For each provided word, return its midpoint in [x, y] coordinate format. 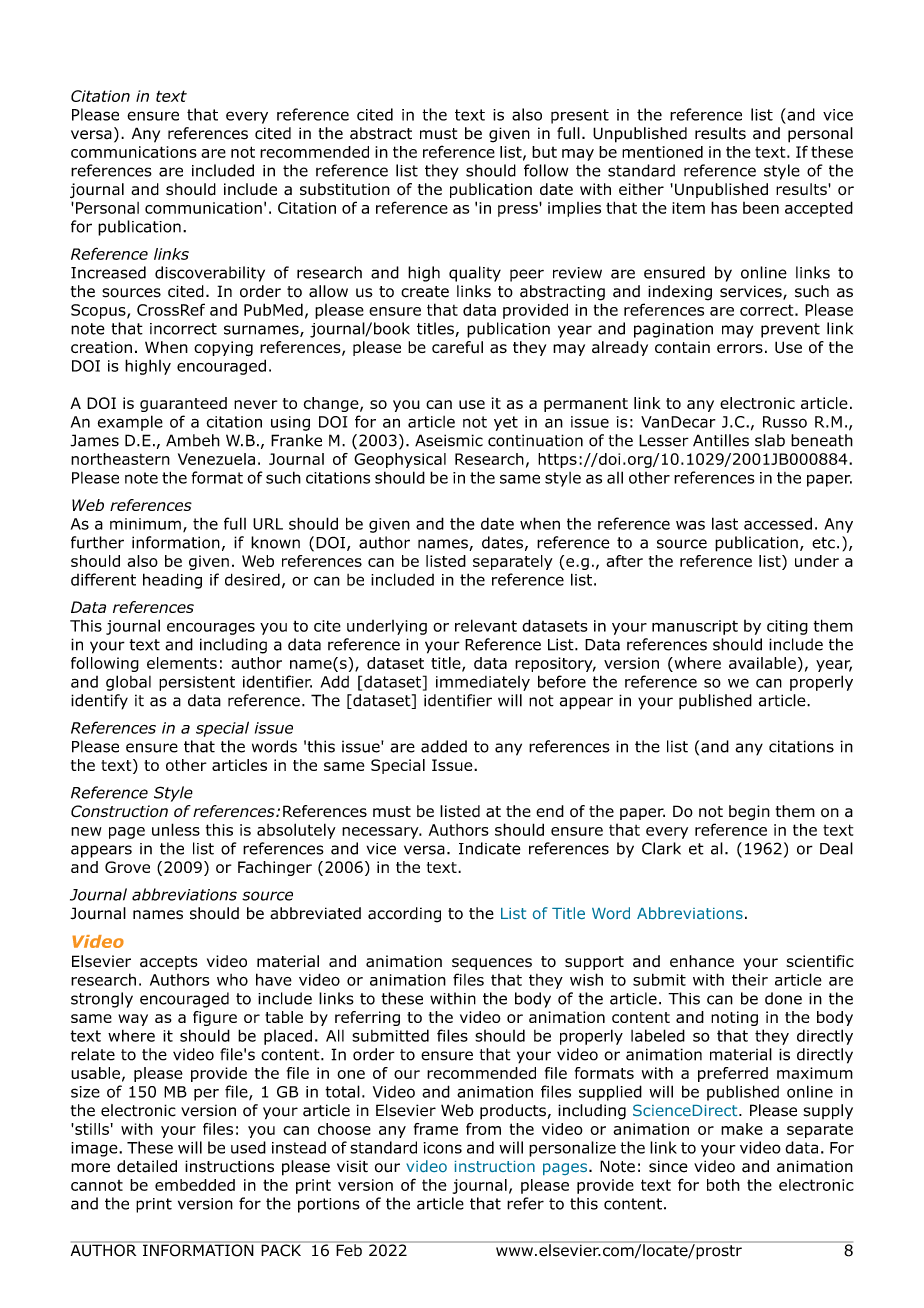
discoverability [210, 274]
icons [442, 1148]
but [544, 152]
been [761, 208]
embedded [195, 1185]
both [723, 1185]
